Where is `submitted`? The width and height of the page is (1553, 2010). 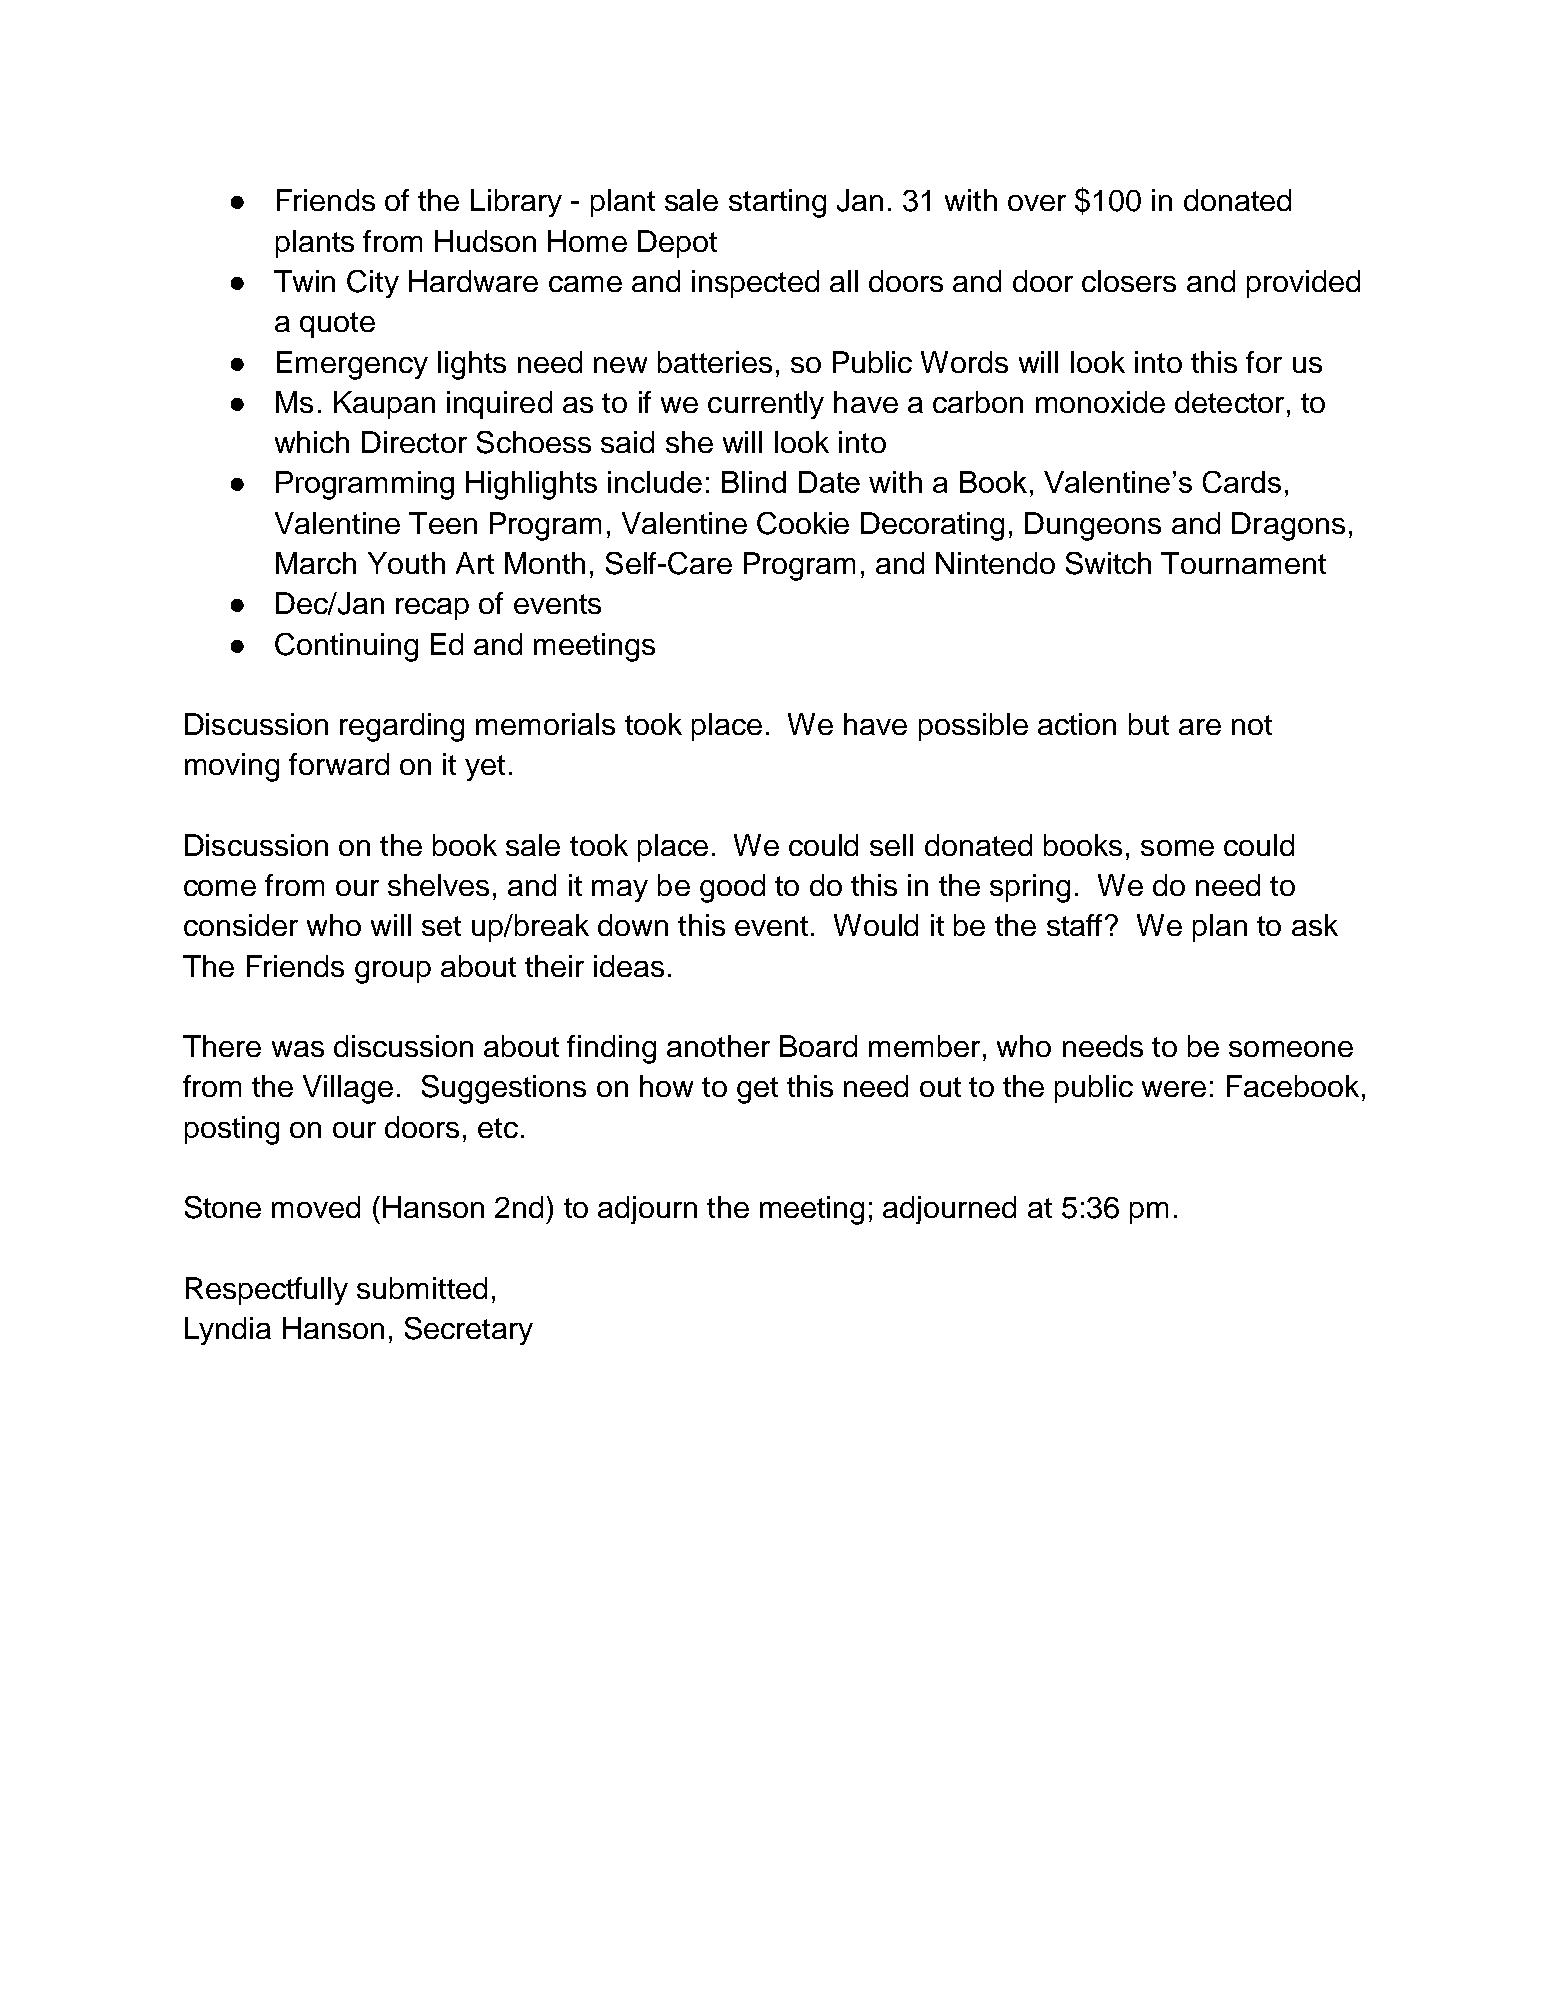
submitted is located at coordinates (422, 1288).
